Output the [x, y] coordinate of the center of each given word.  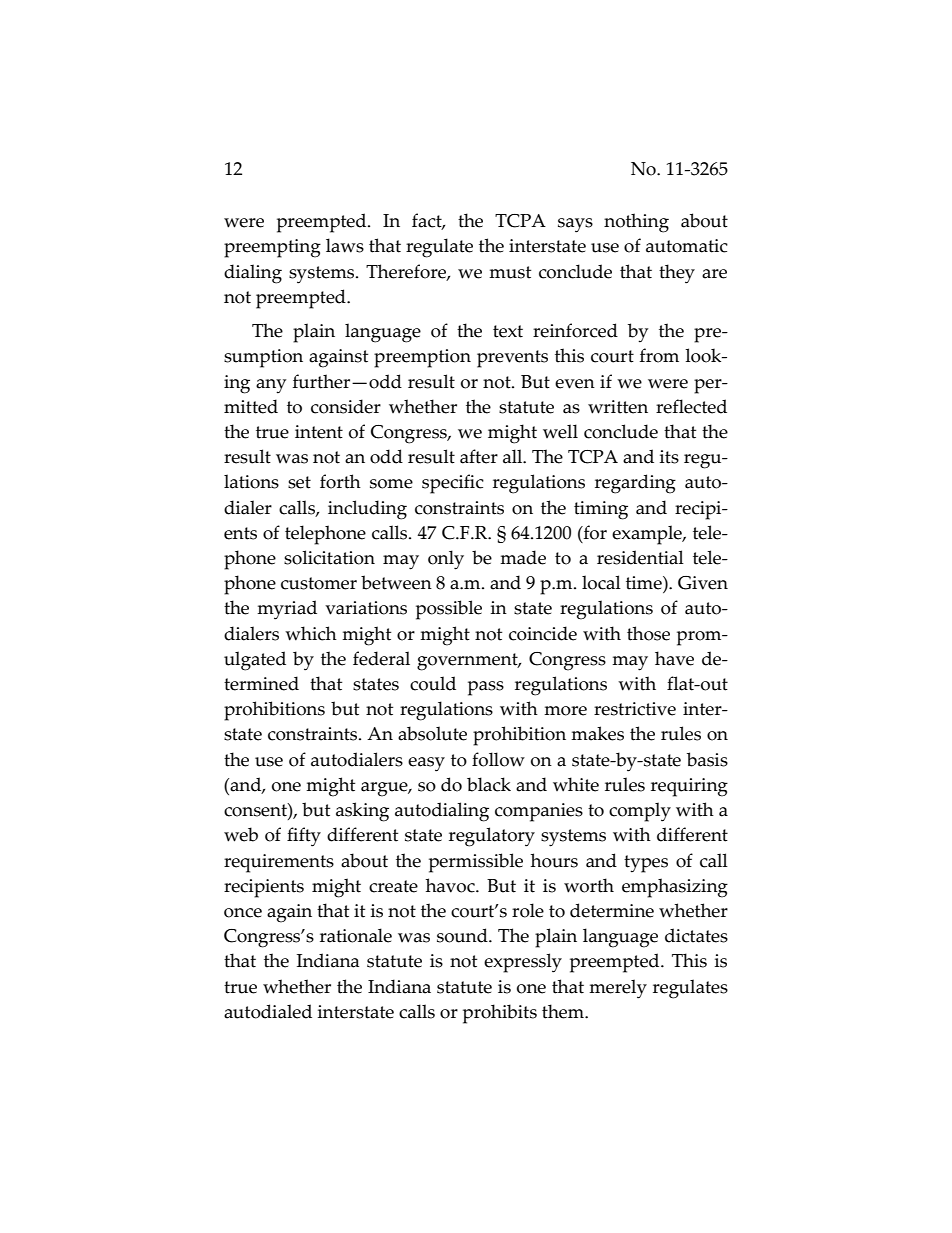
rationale [356, 935]
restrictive [635, 709]
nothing [636, 223]
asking [362, 812]
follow [498, 759]
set [299, 482]
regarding [635, 484]
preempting [272, 248]
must [510, 272]
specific [453, 484]
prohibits [500, 1014]
